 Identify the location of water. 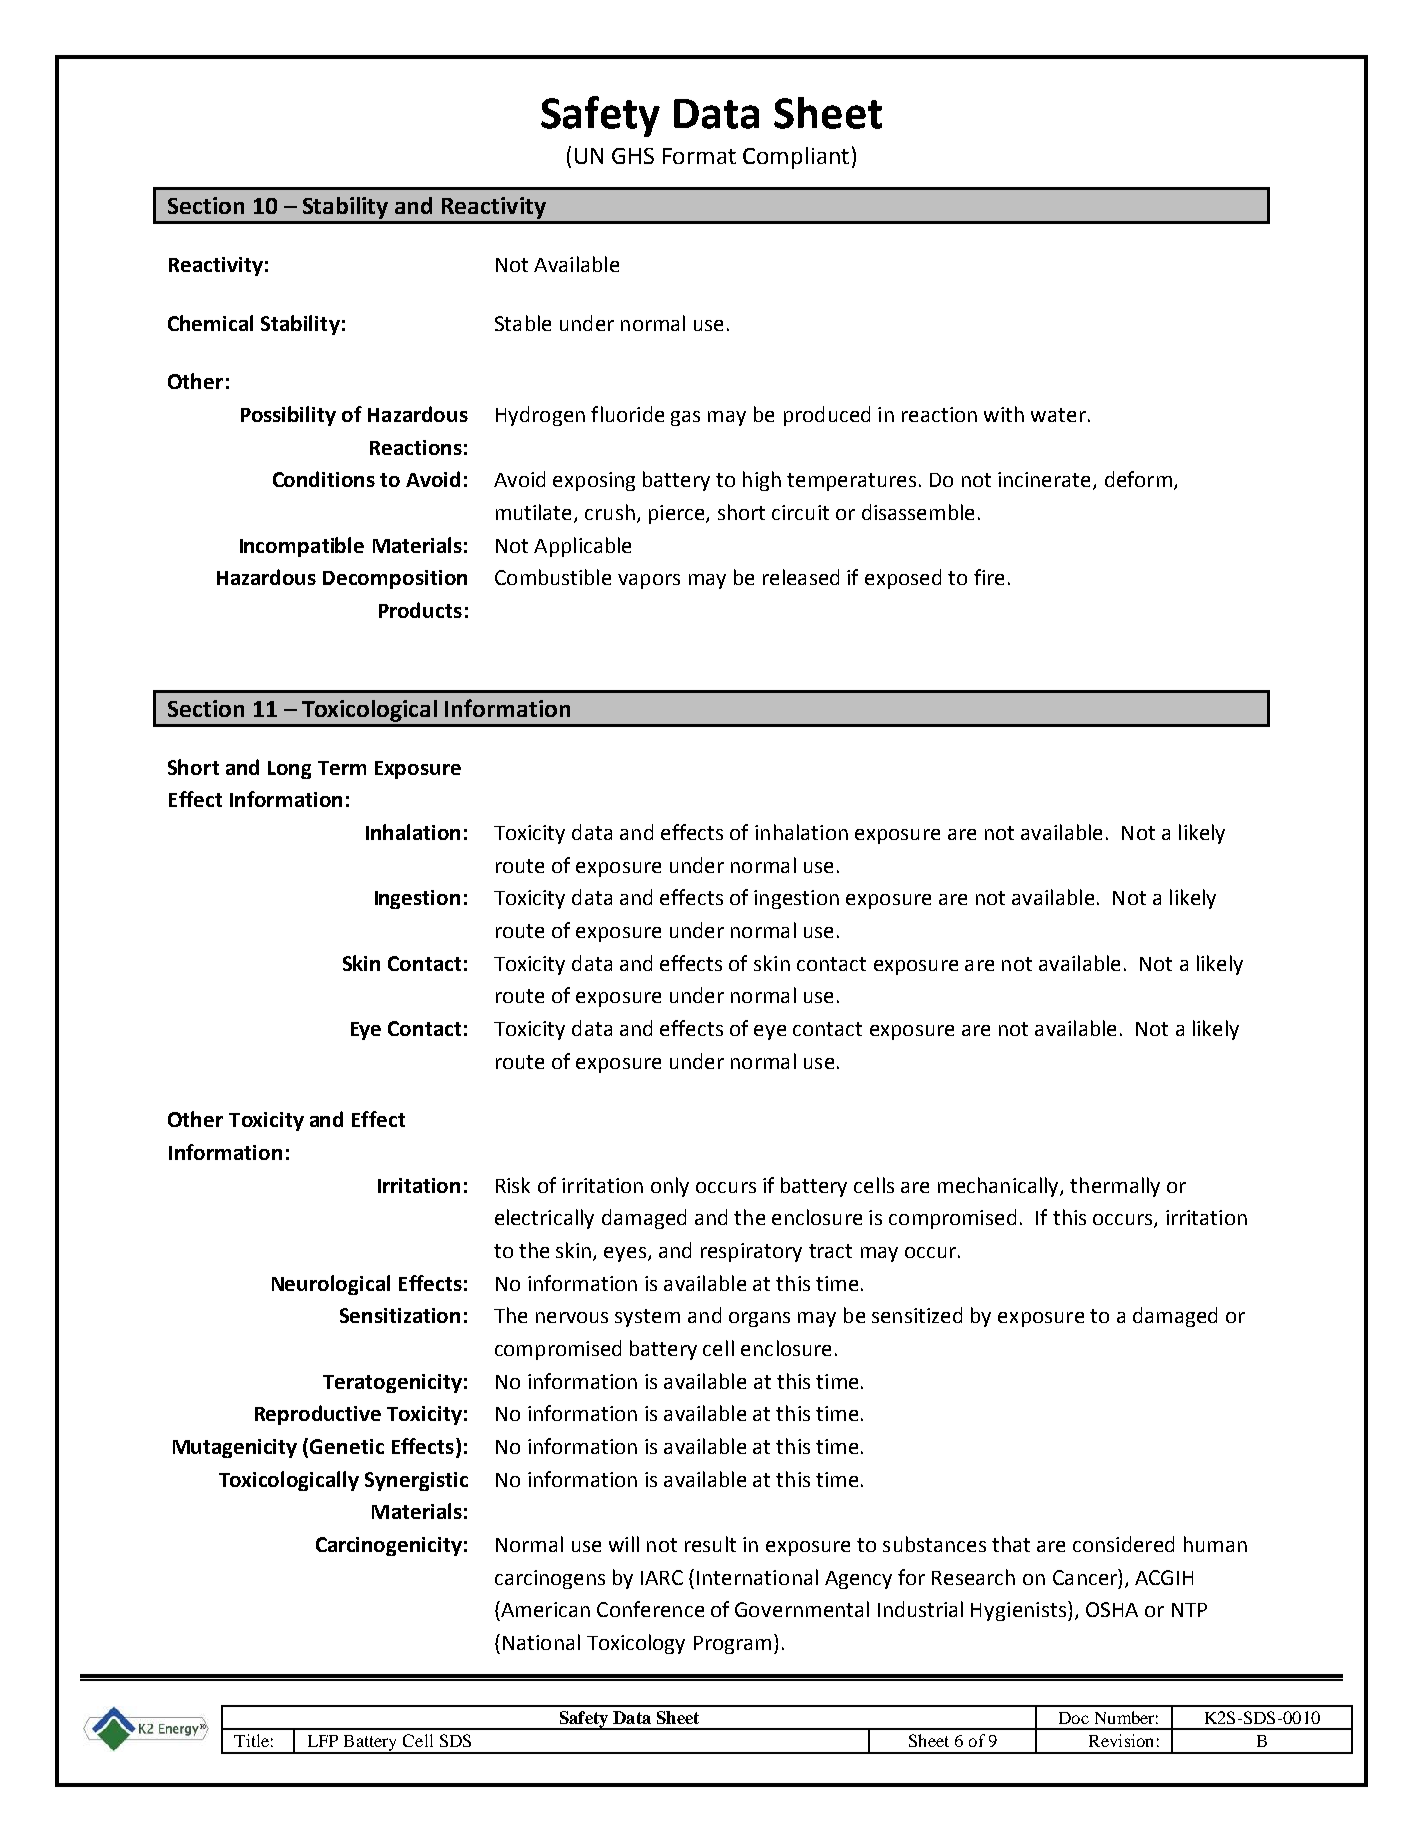
(1058, 415).
